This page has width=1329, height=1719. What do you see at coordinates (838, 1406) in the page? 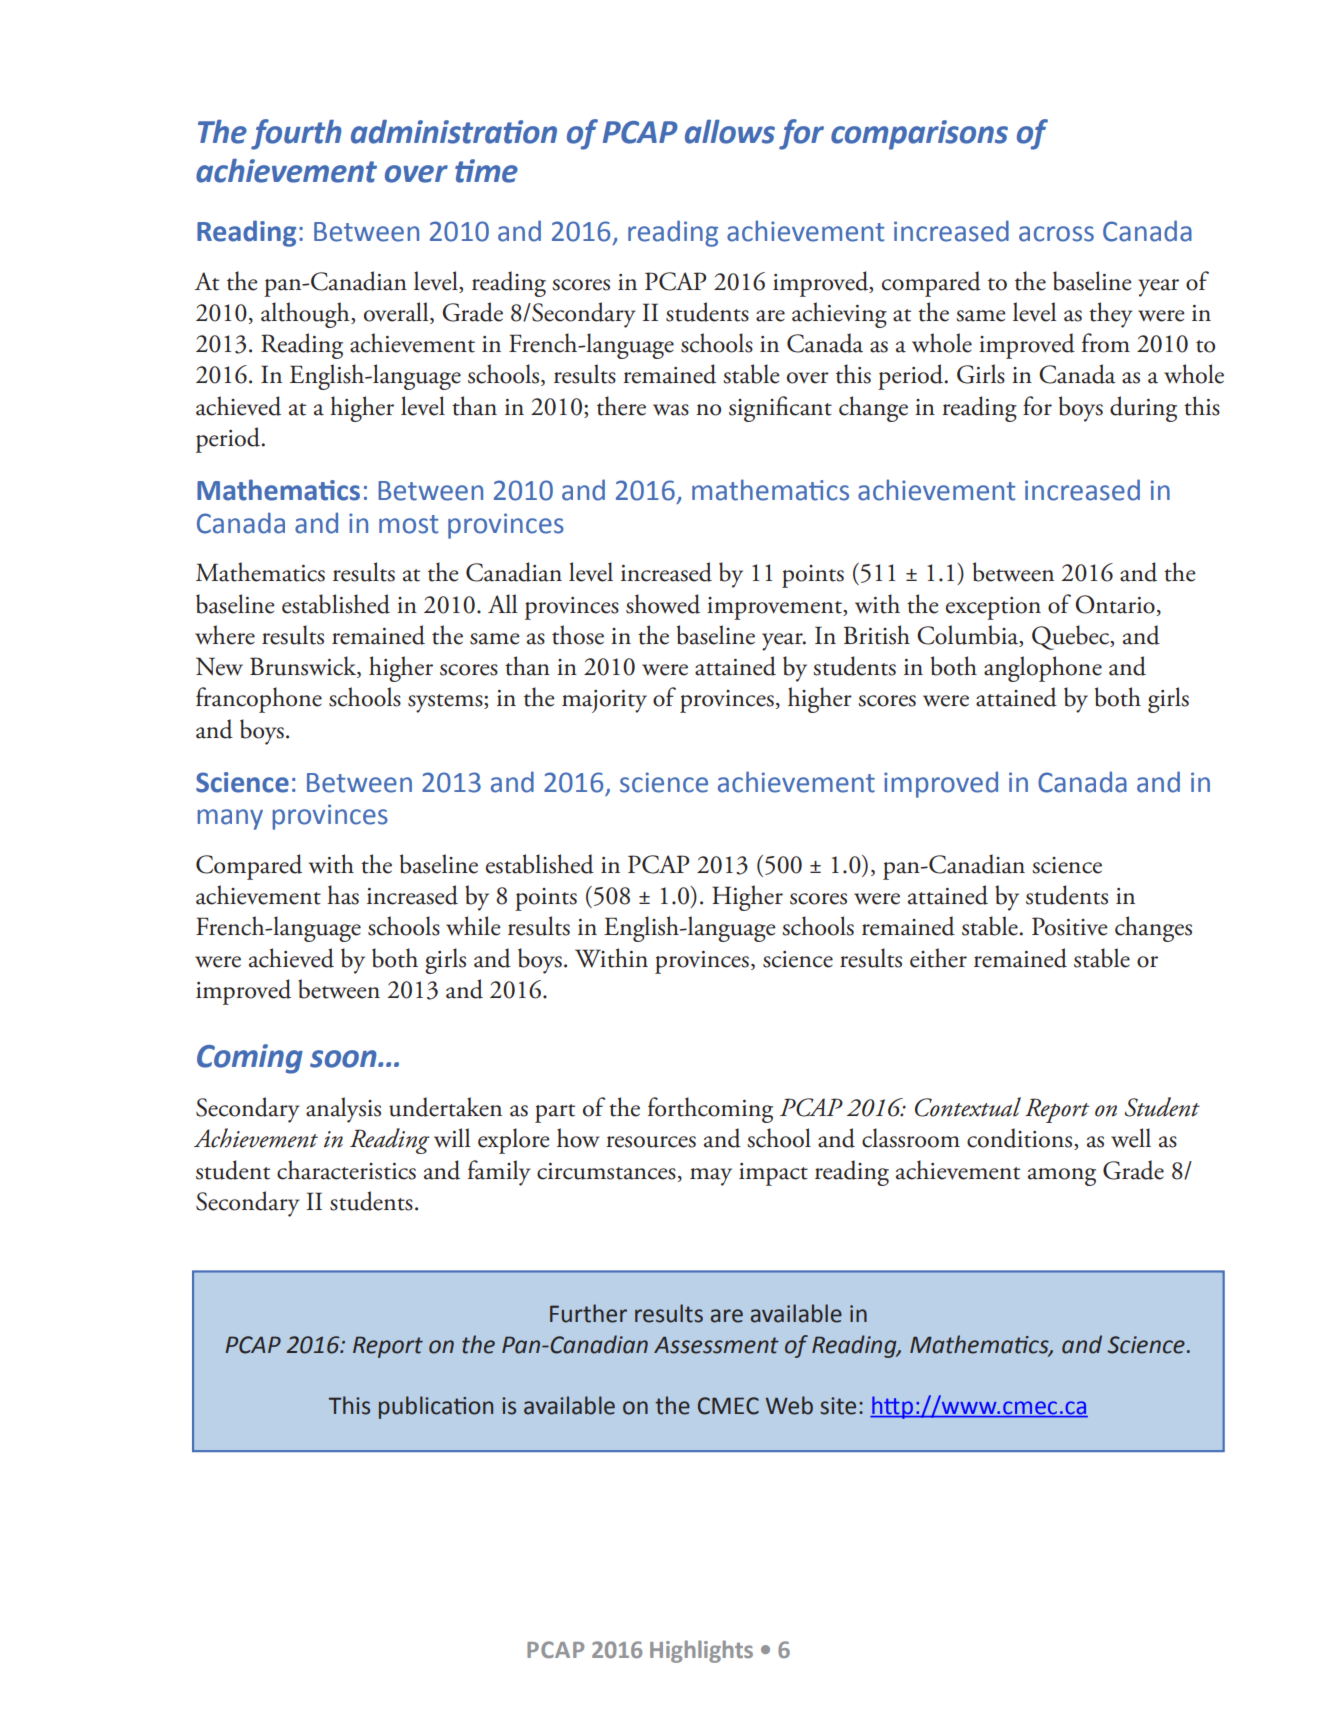
I see `site` at bounding box center [838, 1406].
